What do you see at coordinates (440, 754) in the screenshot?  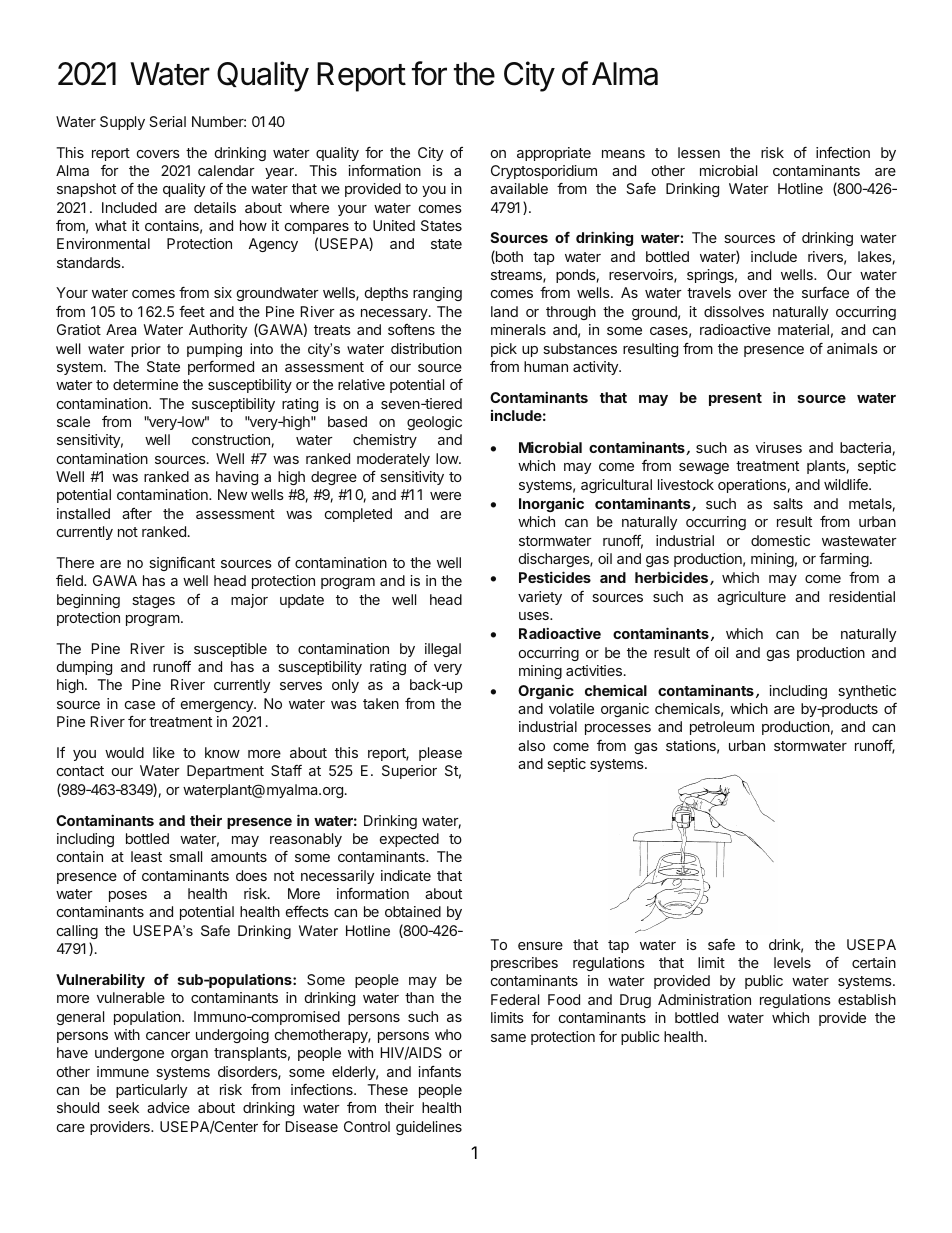 I see `please` at bounding box center [440, 754].
